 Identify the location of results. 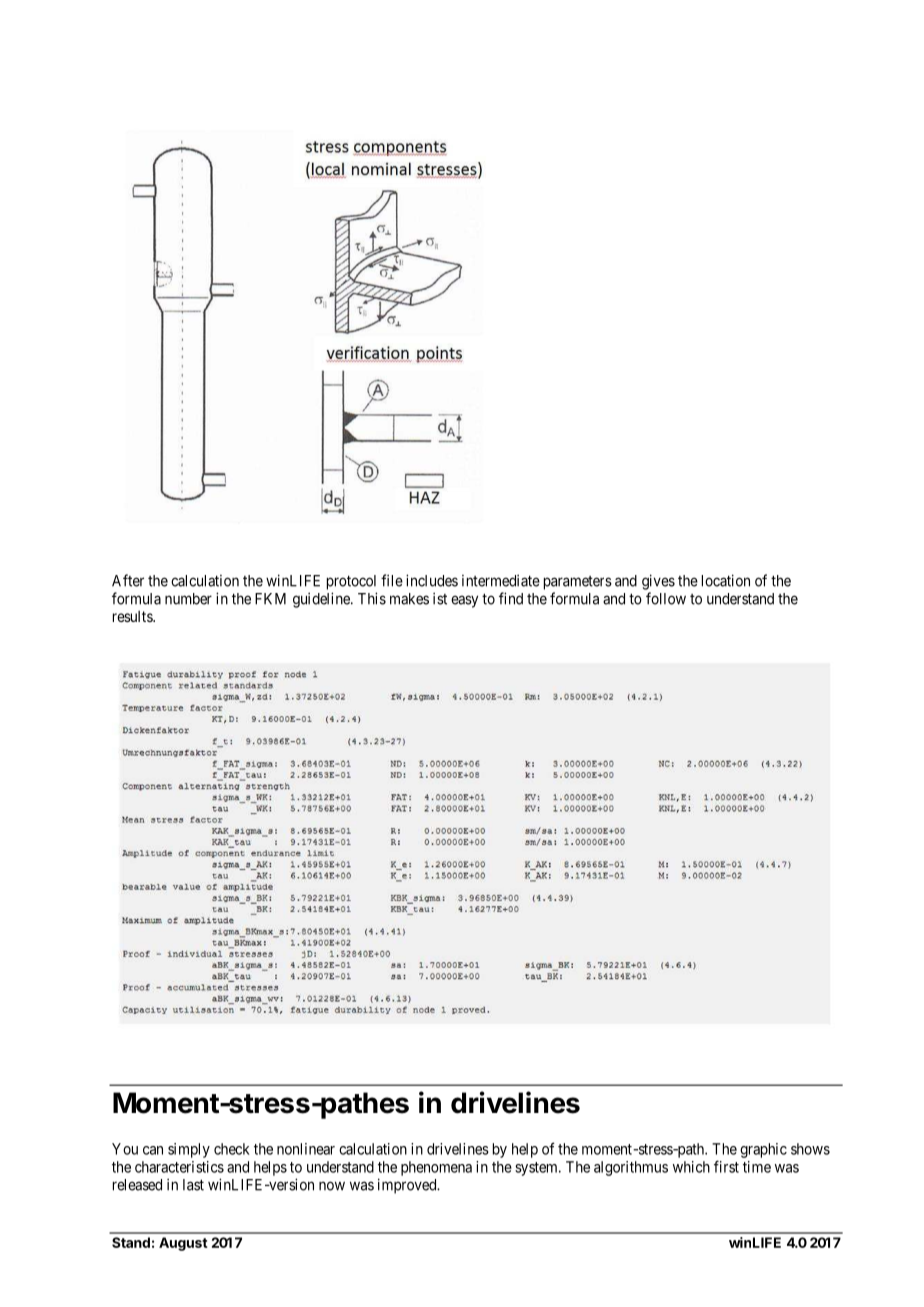
(133, 616).
